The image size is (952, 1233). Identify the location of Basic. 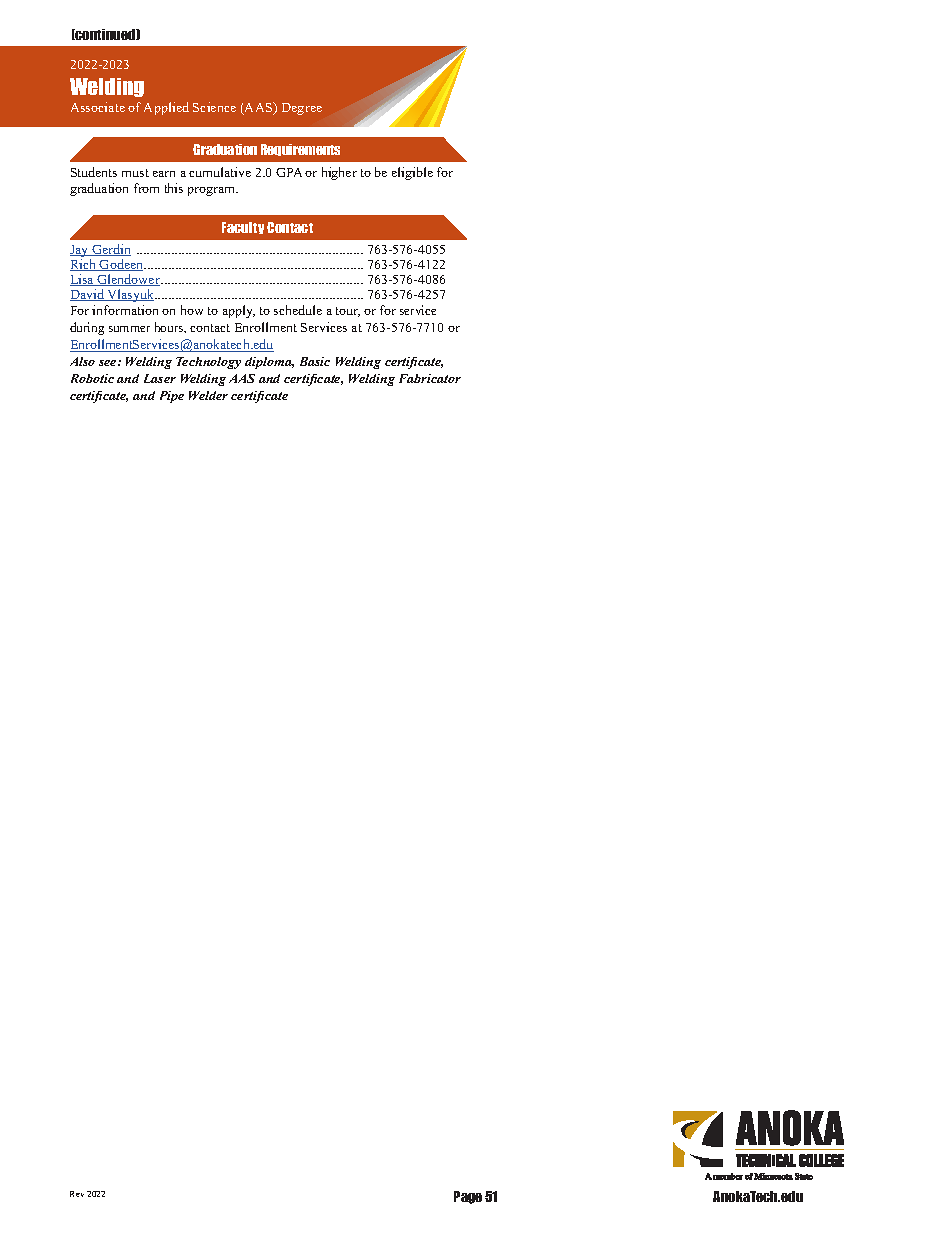
(315, 361).
